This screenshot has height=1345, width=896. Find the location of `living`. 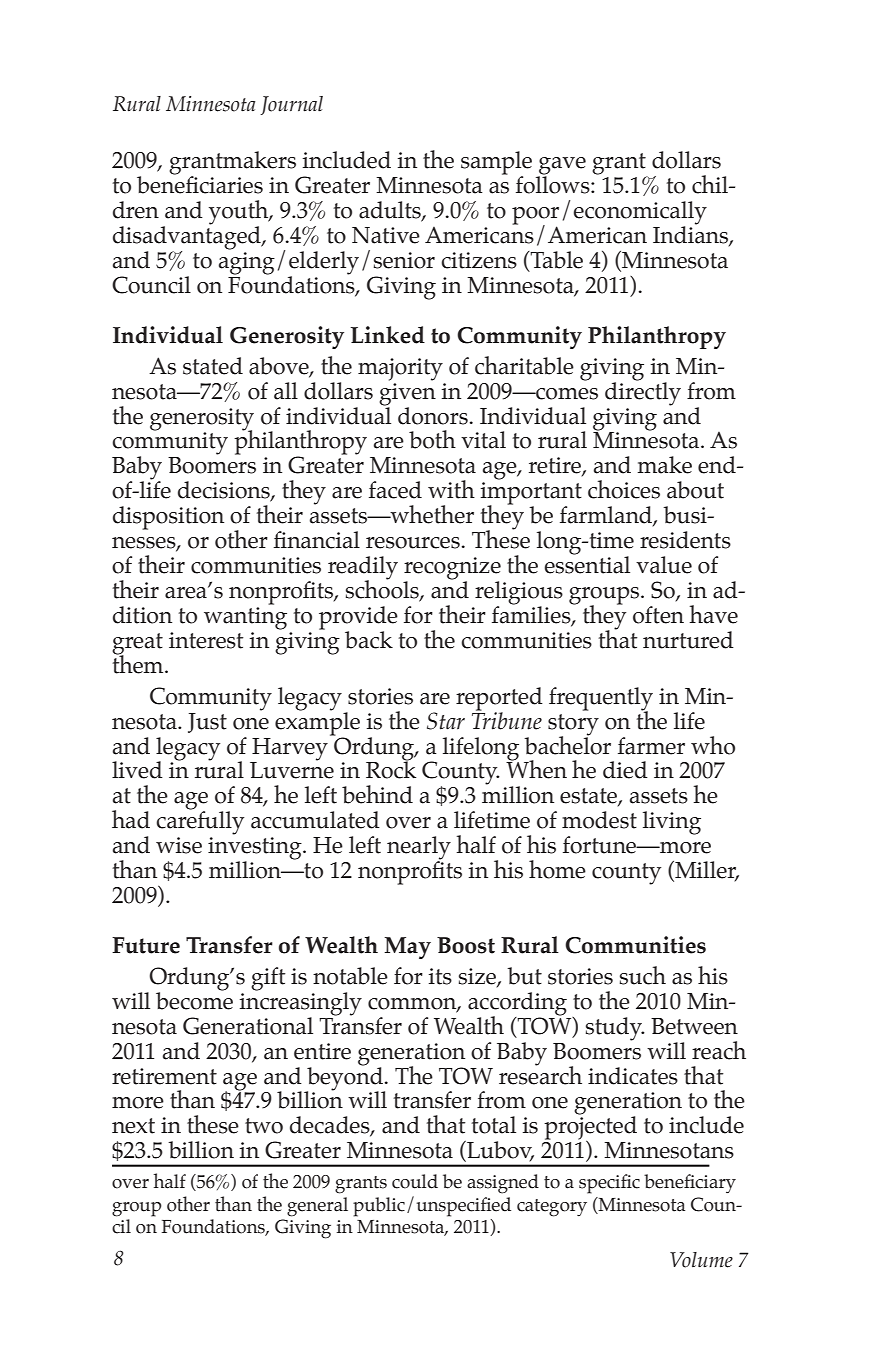

living is located at coordinates (672, 823).
